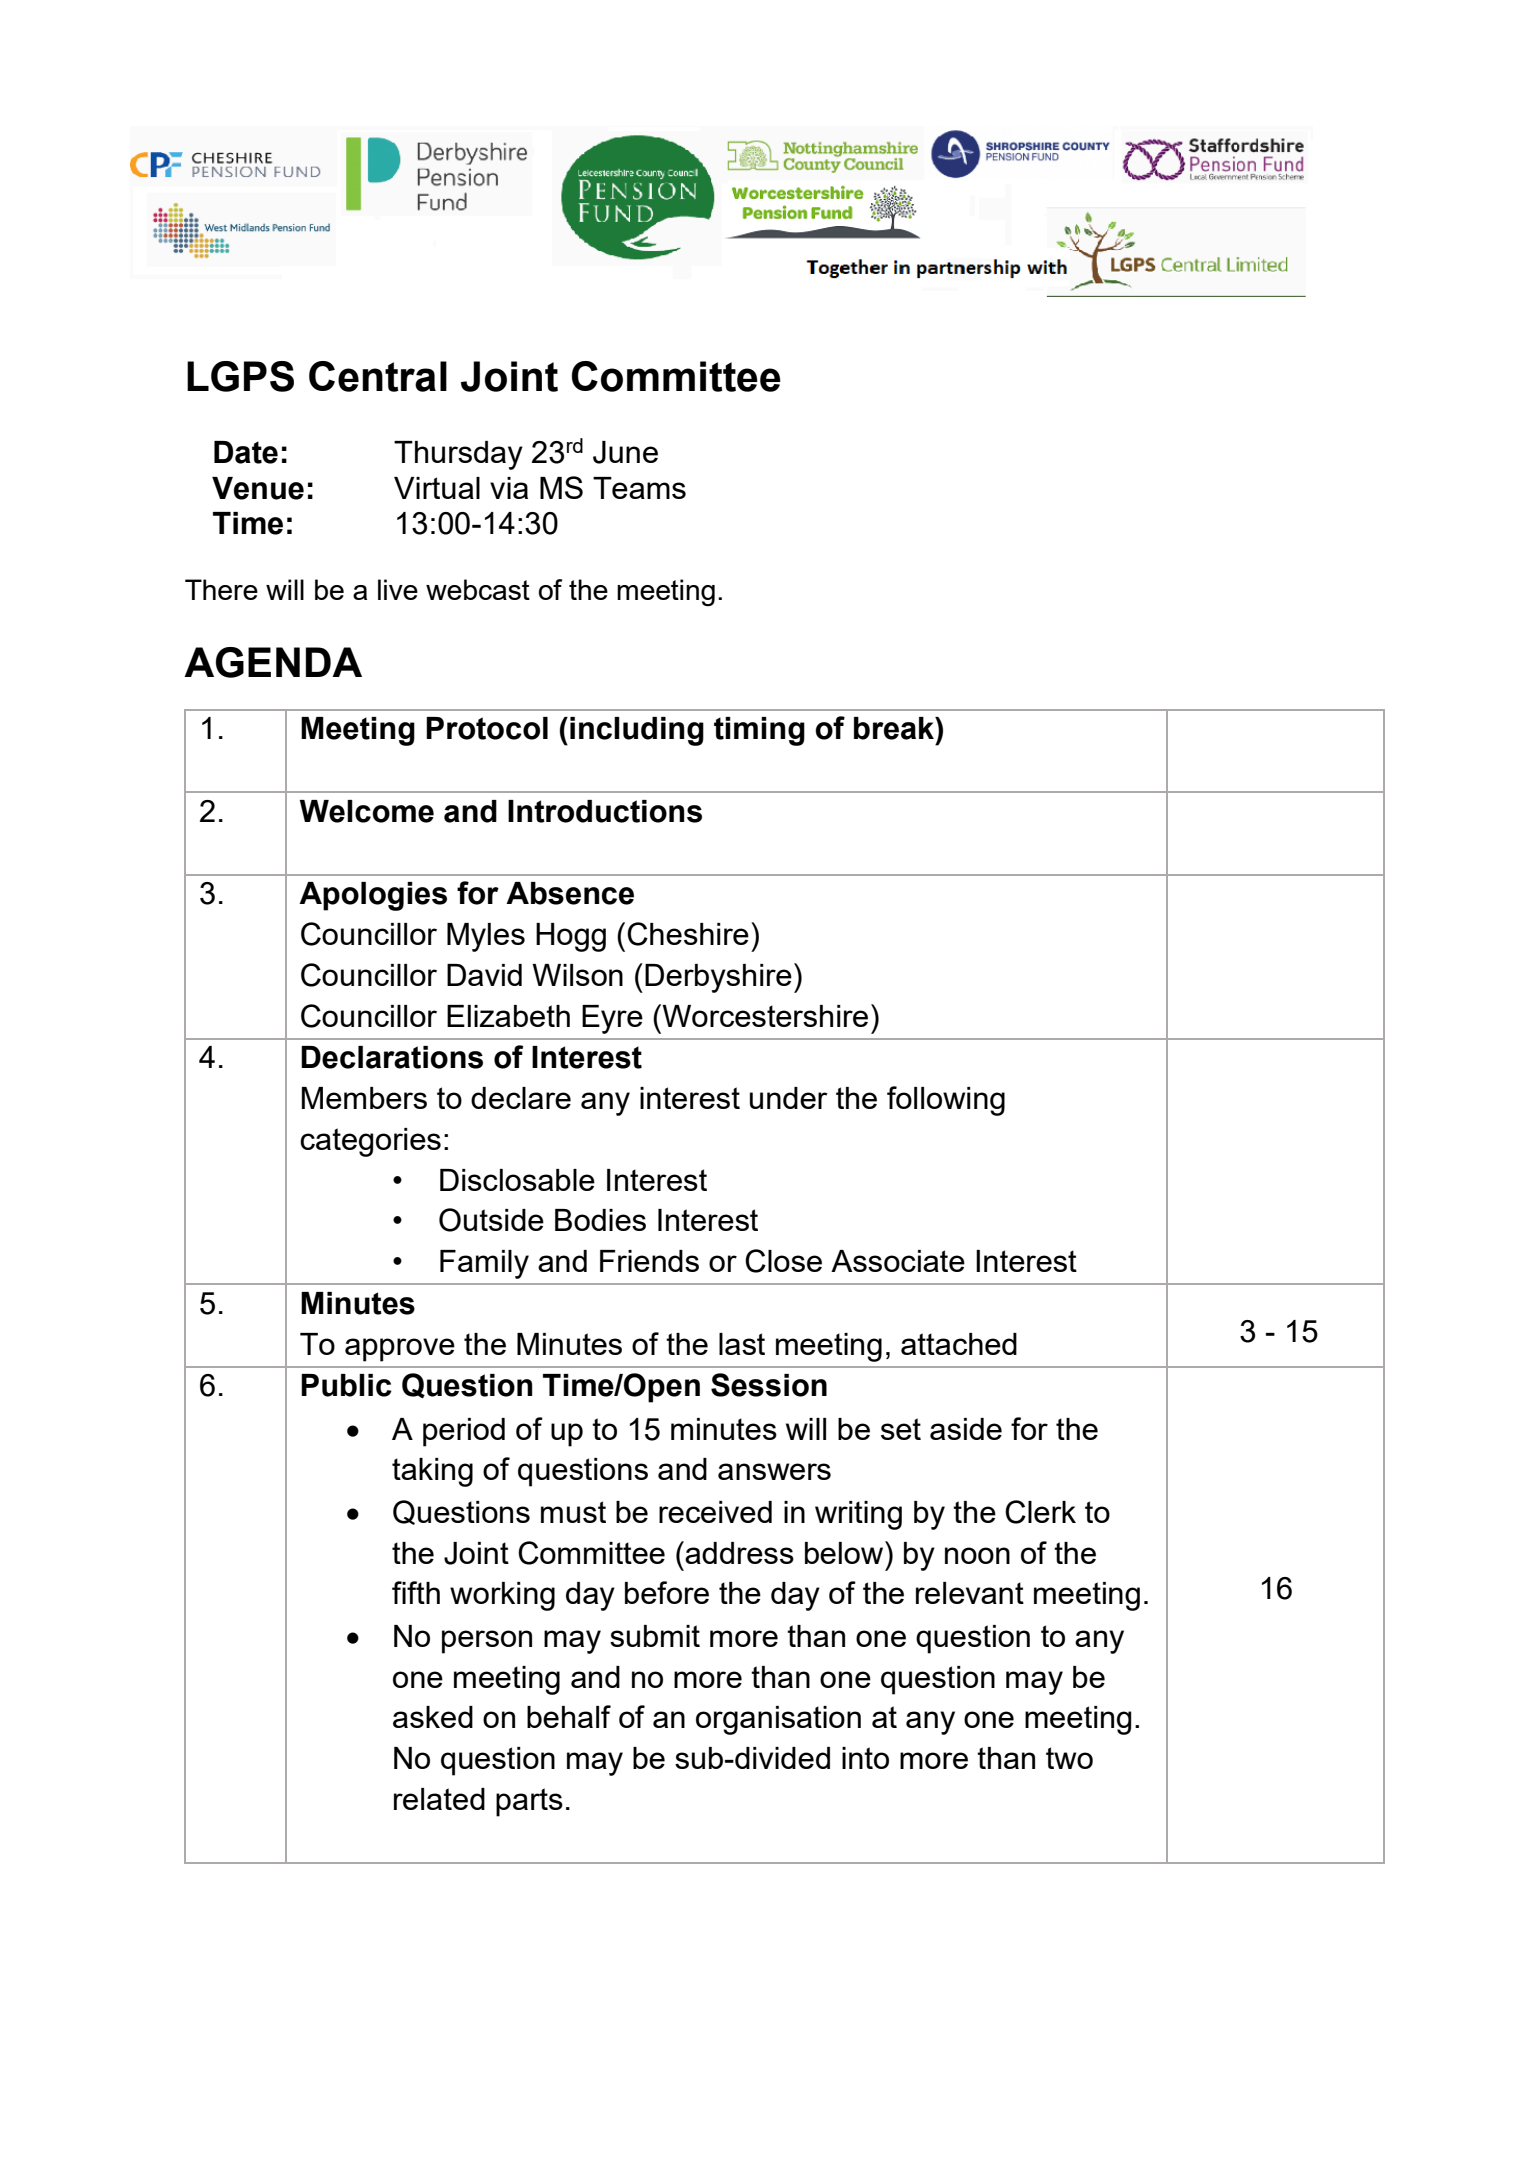 The width and height of the document is (1527, 2159). I want to click on Teams, so click(639, 488).
